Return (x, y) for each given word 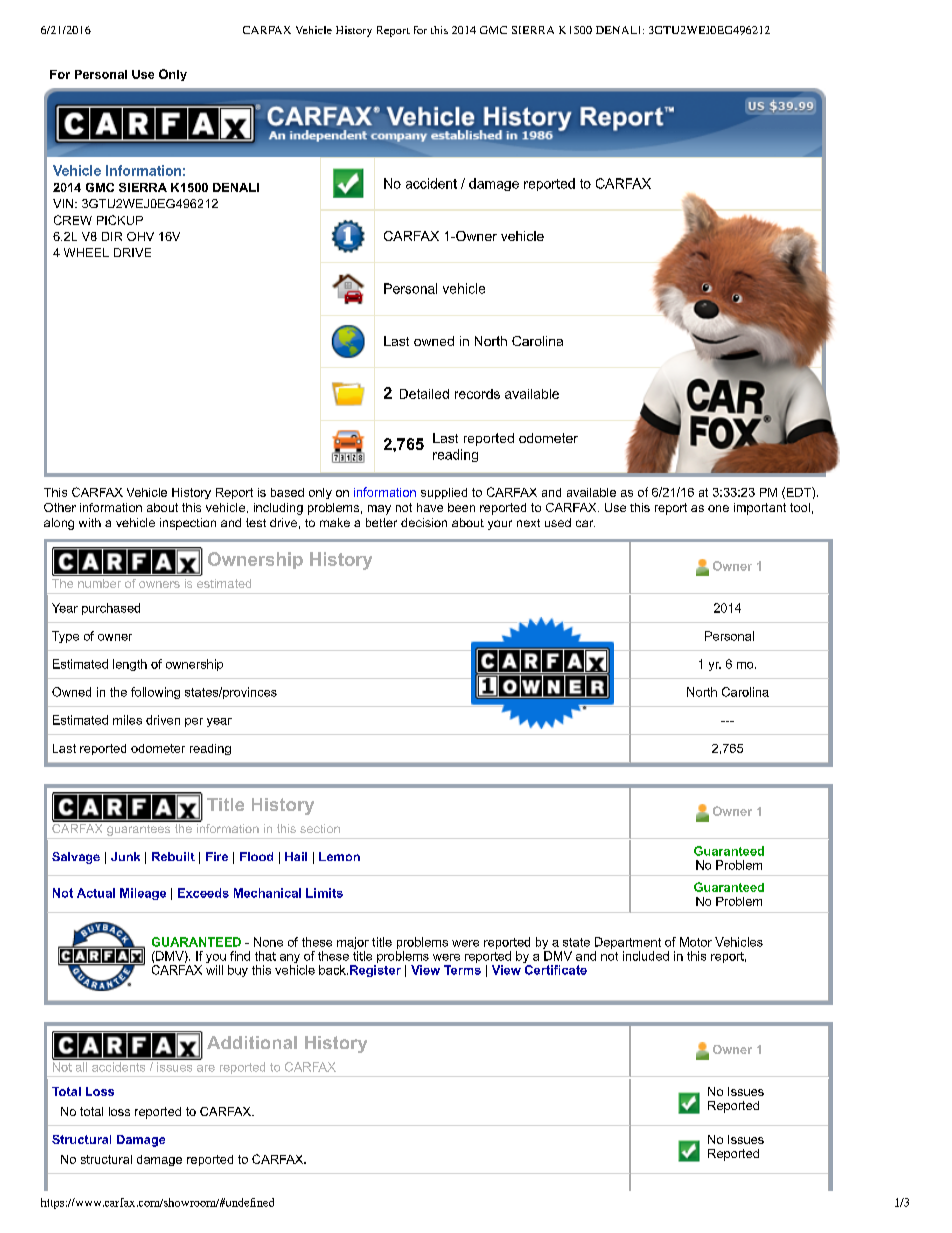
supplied (444, 493)
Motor (696, 942)
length (130, 665)
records (477, 394)
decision (424, 522)
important (760, 509)
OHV (140, 236)
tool (800, 507)
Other (60, 507)
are (206, 1068)
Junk (125, 856)
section (320, 828)
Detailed (424, 394)
